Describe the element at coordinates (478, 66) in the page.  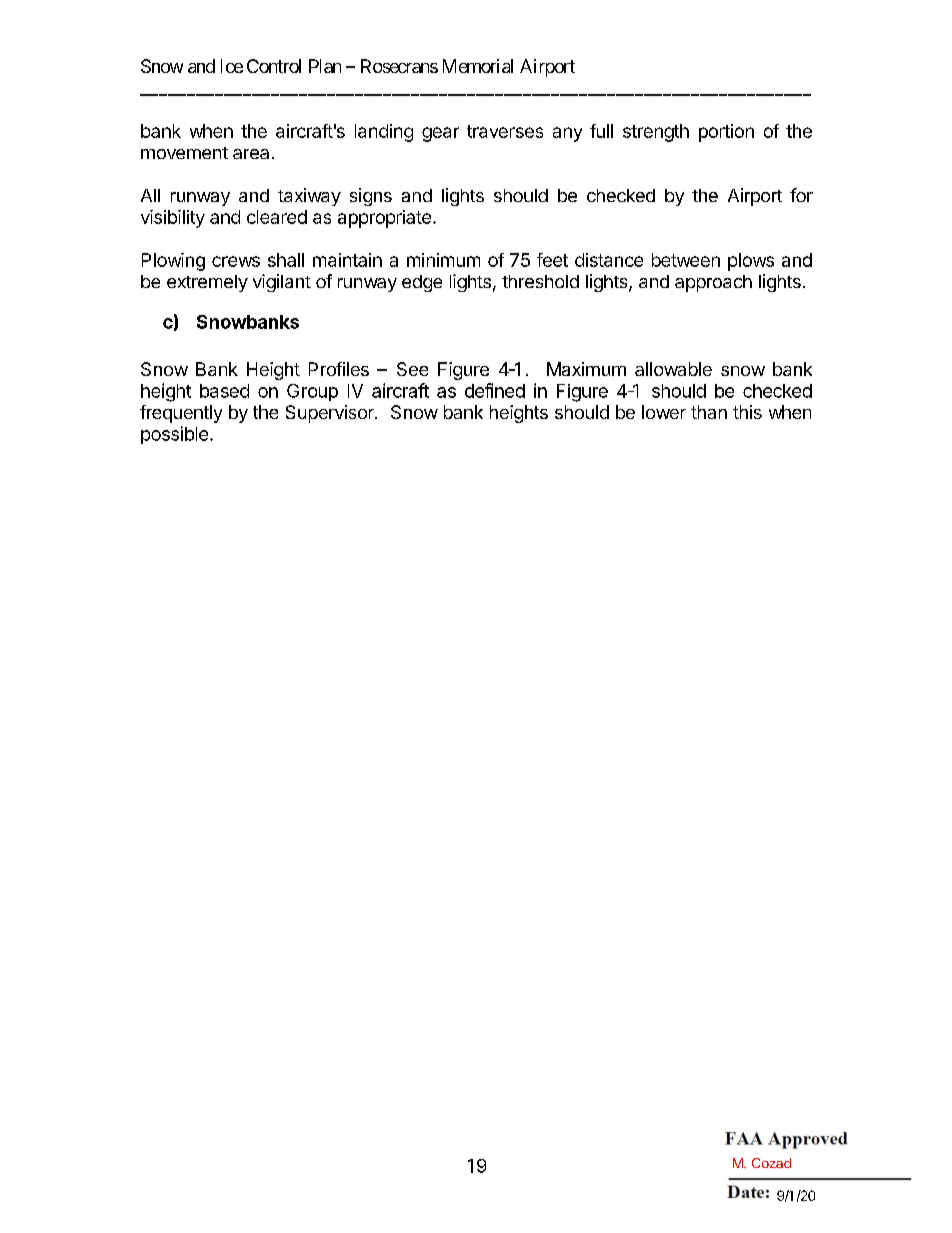
I see `Memorial` at that location.
